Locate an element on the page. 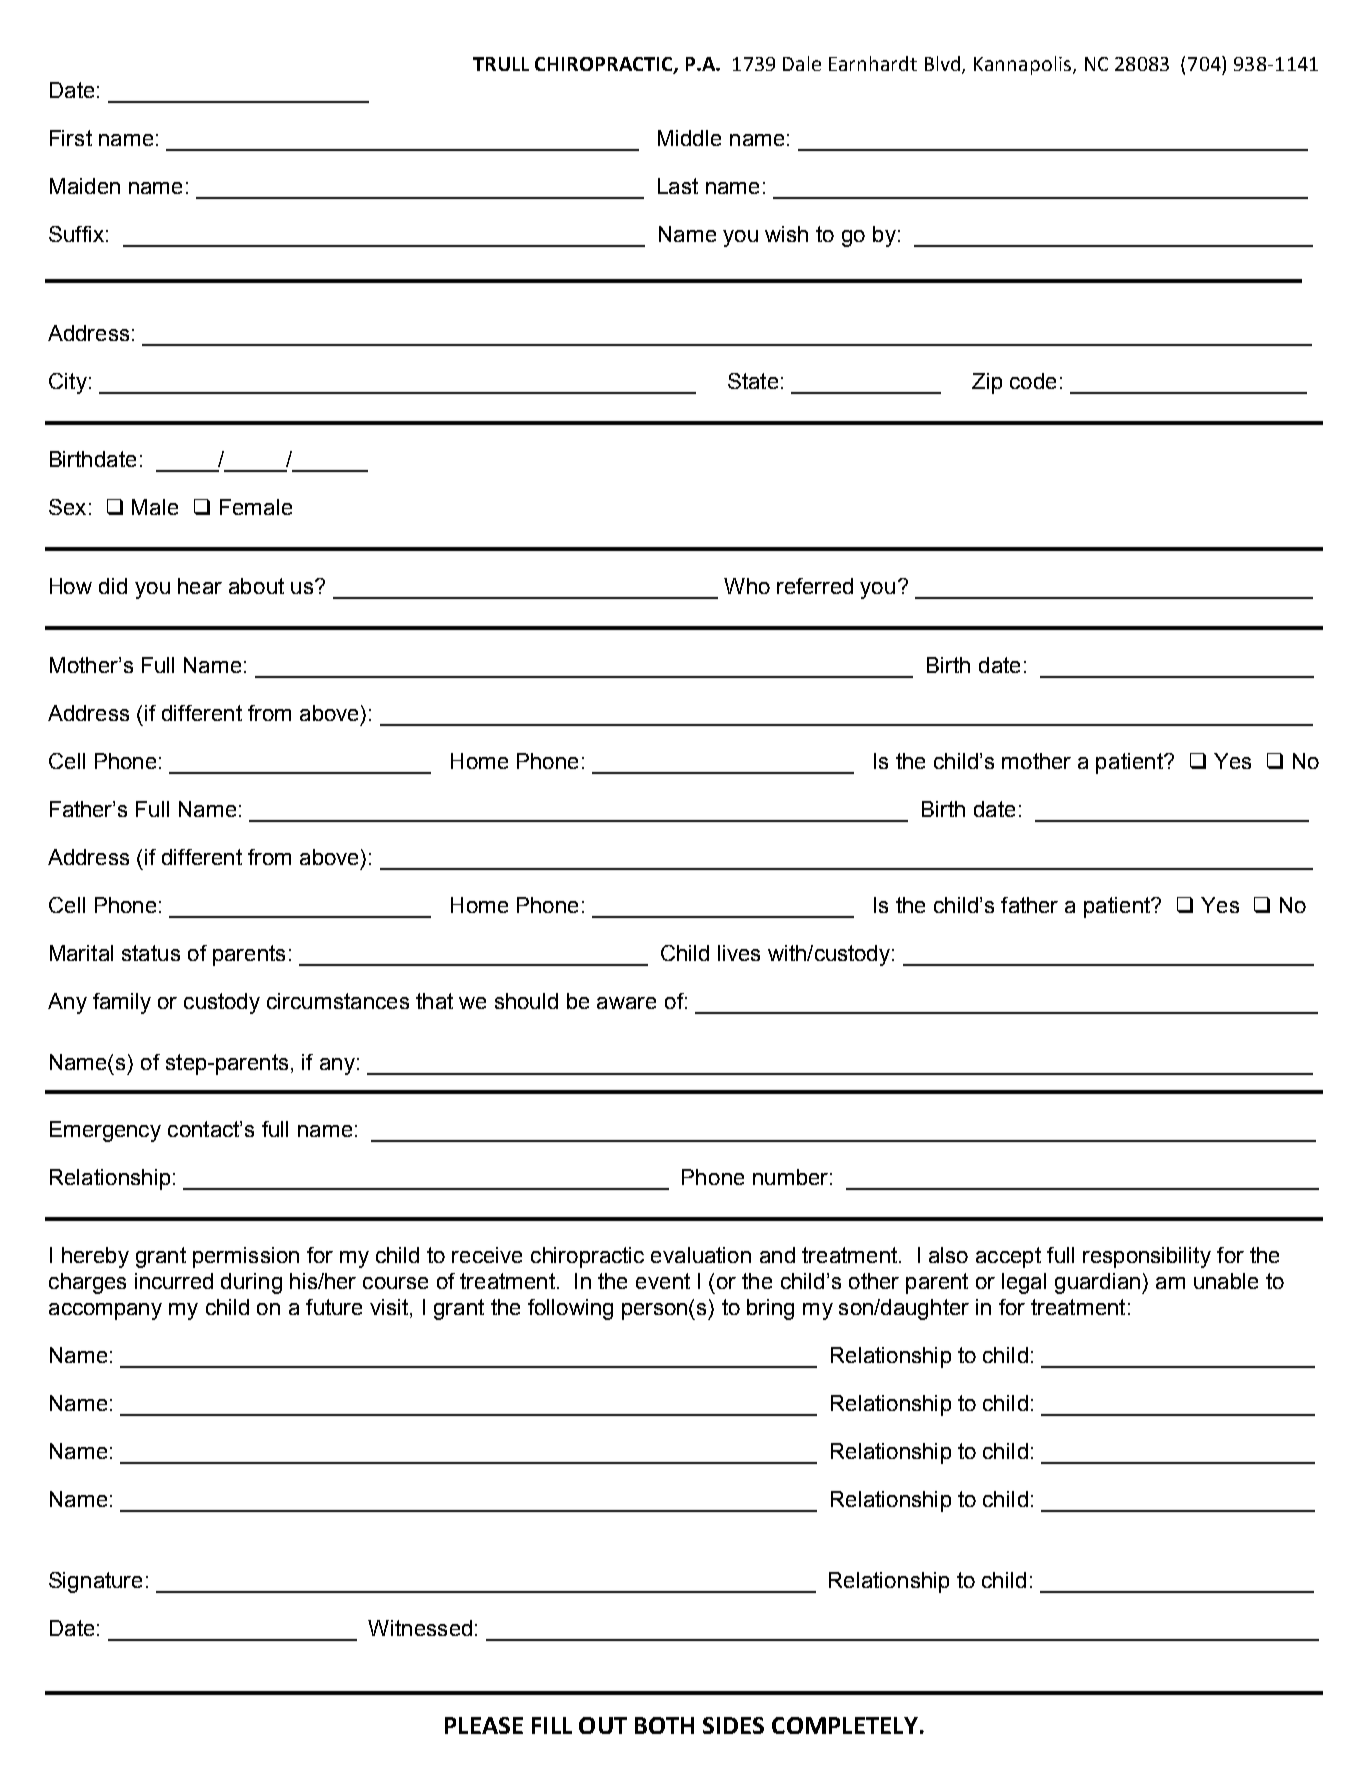  Middle is located at coordinates (689, 138).
